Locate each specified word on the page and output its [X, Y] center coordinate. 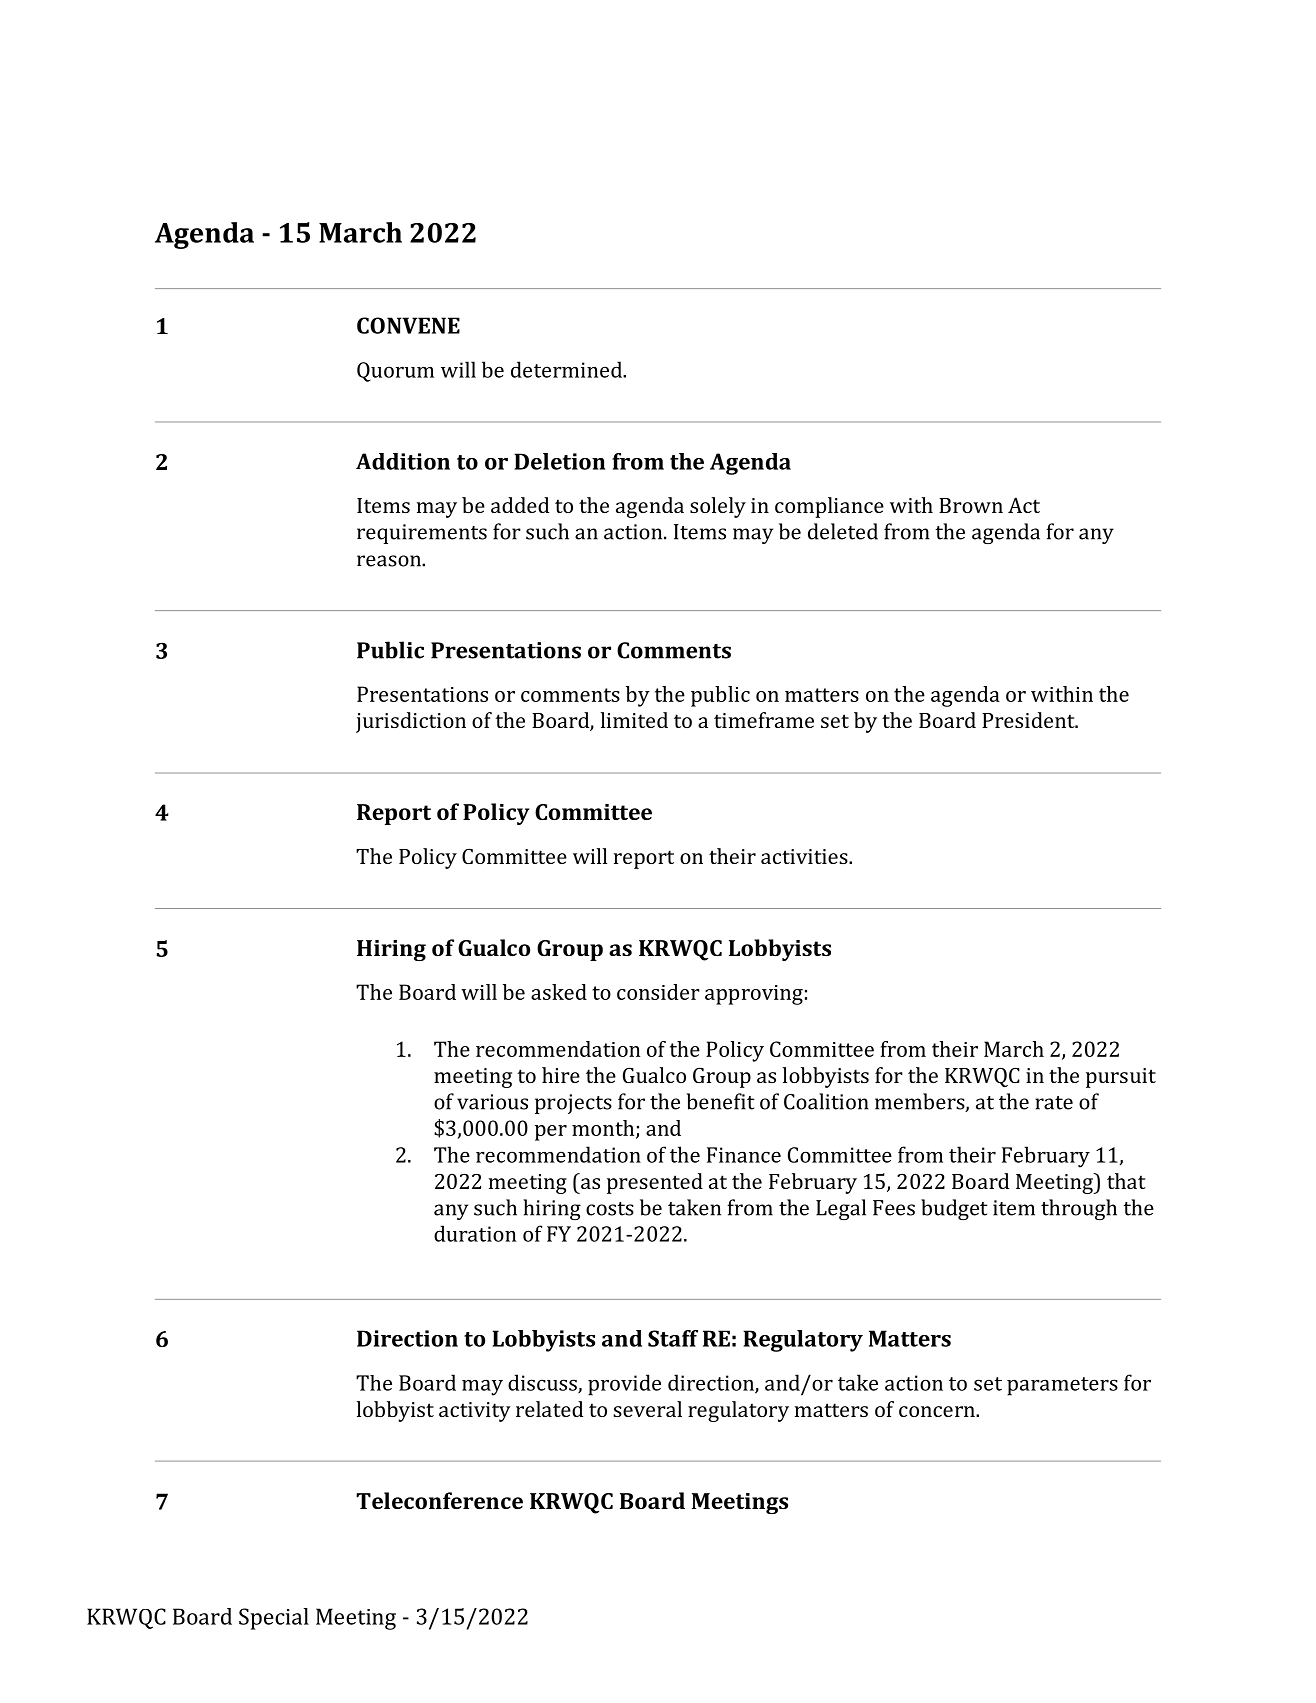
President [1029, 720]
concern [938, 1411]
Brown [971, 505]
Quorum [395, 372]
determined [567, 369]
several [647, 1409]
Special [274, 1619]
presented [655, 1183]
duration [475, 1233]
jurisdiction [411, 722]
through [1079, 1209]
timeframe [764, 720]
